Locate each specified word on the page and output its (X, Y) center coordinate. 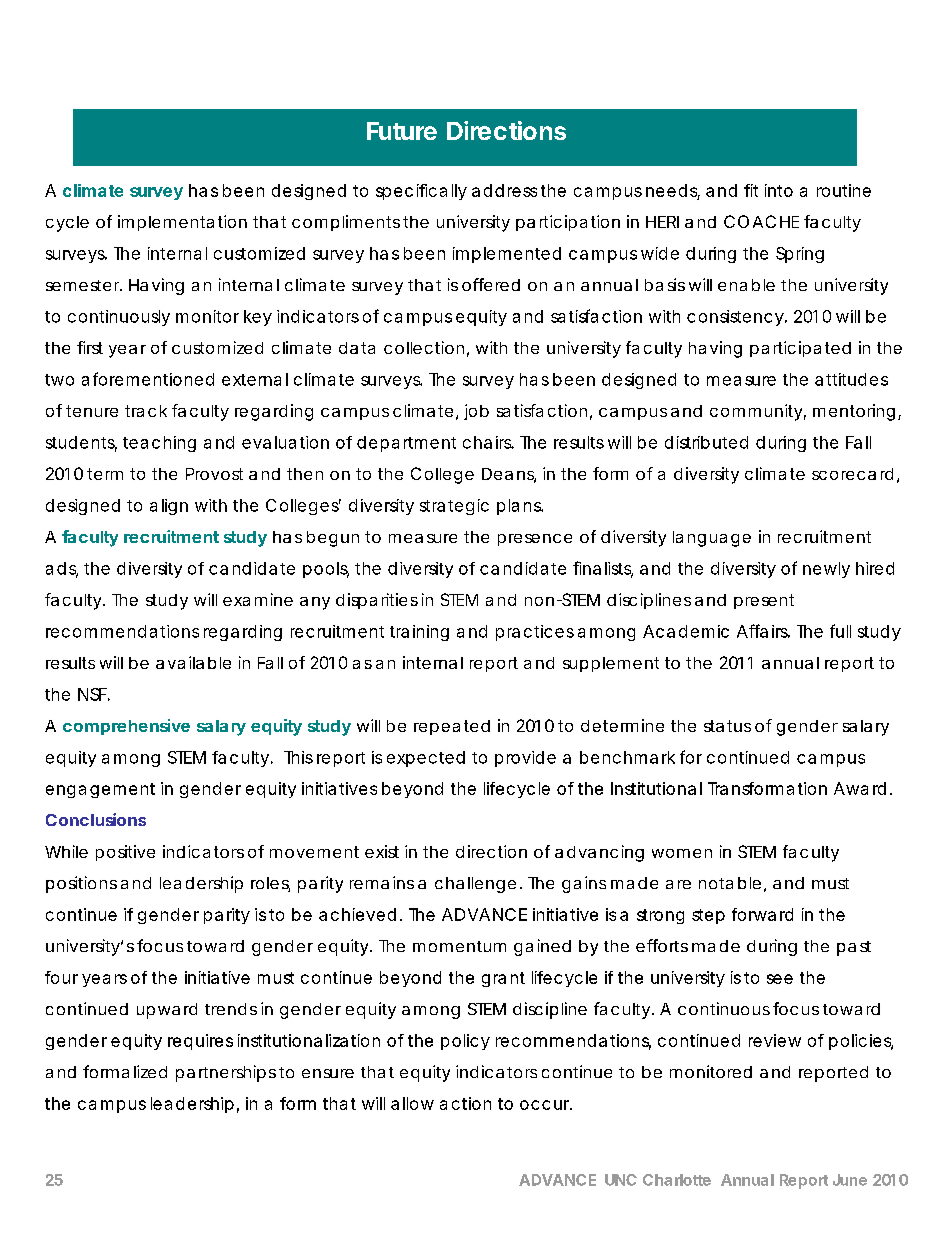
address (504, 190)
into (779, 190)
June (850, 1180)
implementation (182, 223)
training (419, 633)
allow (412, 1103)
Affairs (763, 631)
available (193, 662)
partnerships (226, 1073)
